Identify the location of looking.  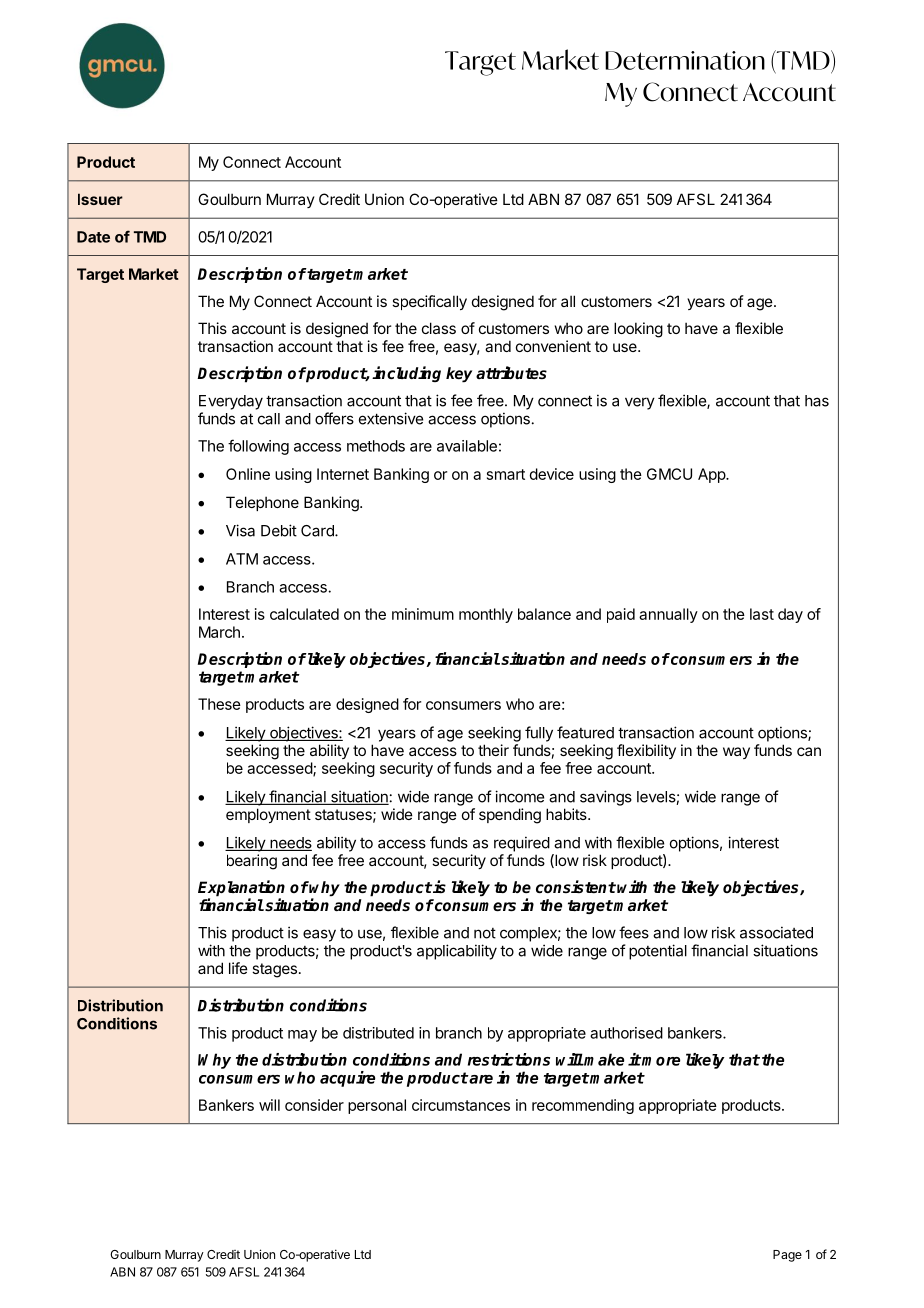
(638, 330).
